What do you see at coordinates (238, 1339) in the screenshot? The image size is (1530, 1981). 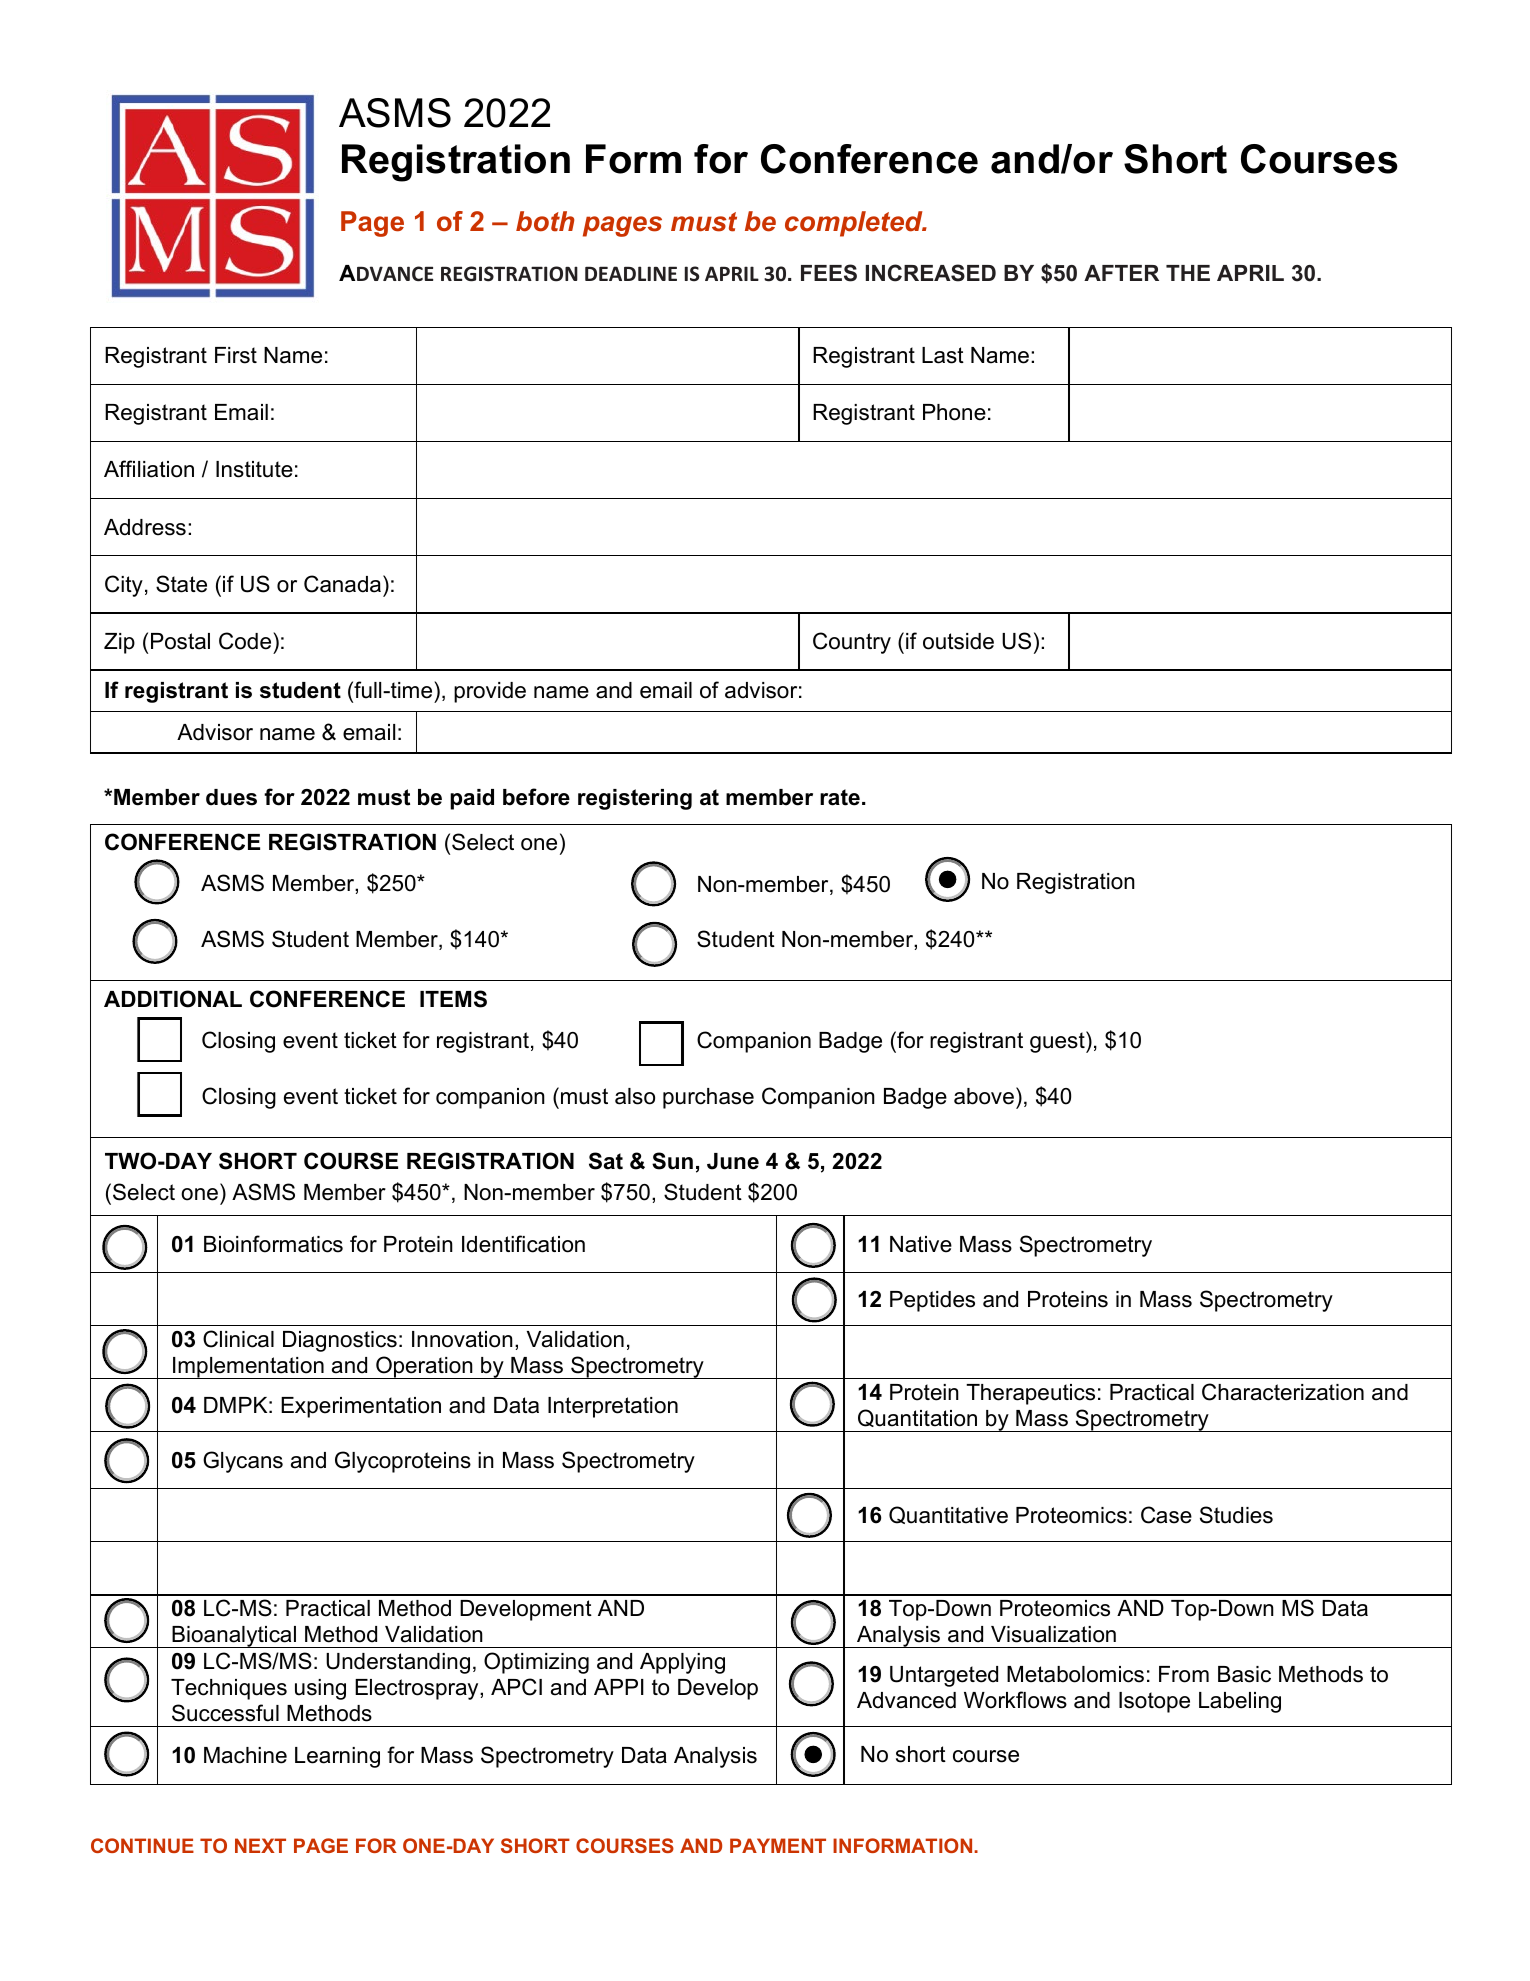 I see `Clinical` at bounding box center [238, 1339].
